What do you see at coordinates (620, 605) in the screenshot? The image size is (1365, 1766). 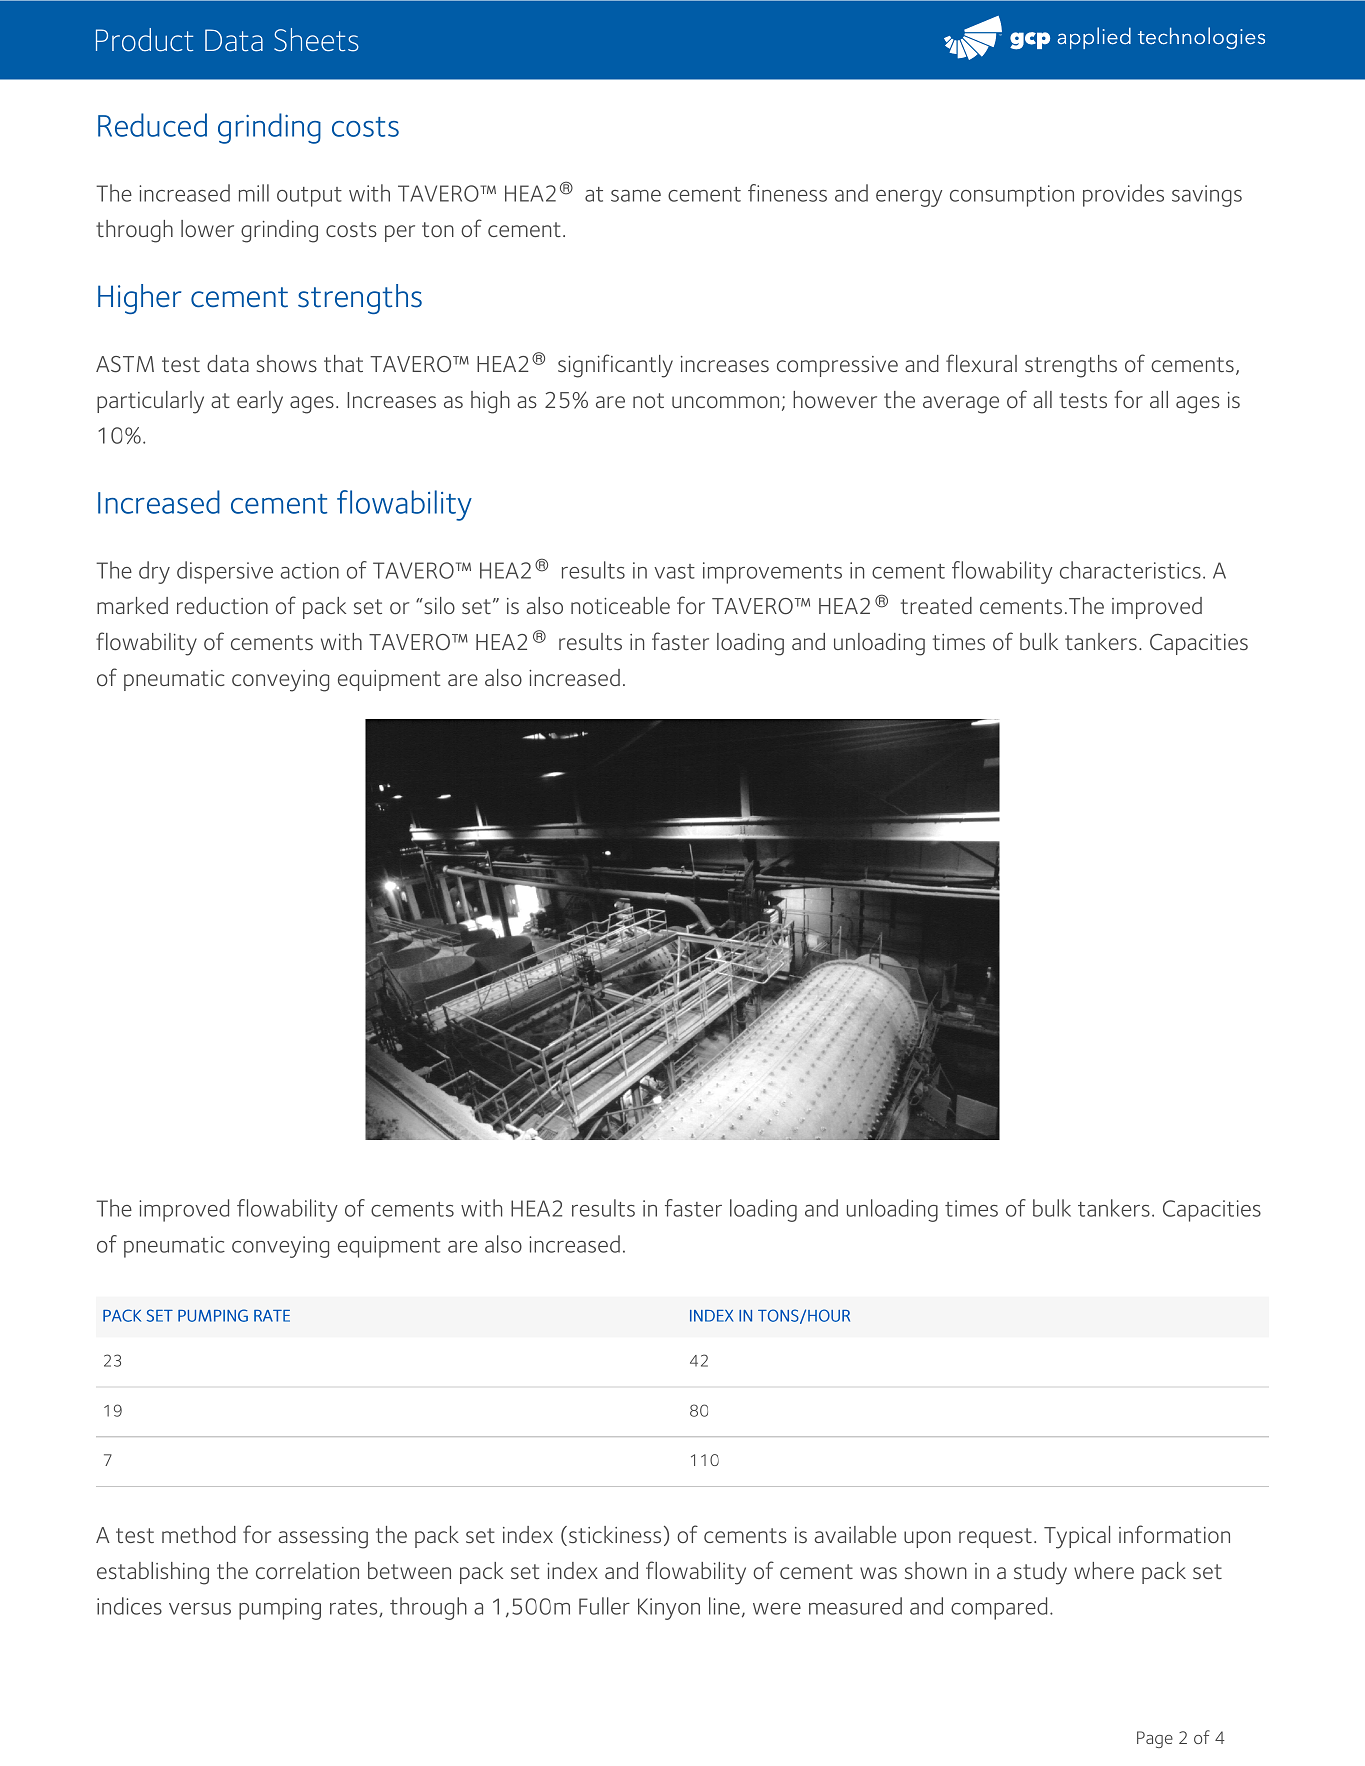 I see `noticeable` at bounding box center [620, 605].
